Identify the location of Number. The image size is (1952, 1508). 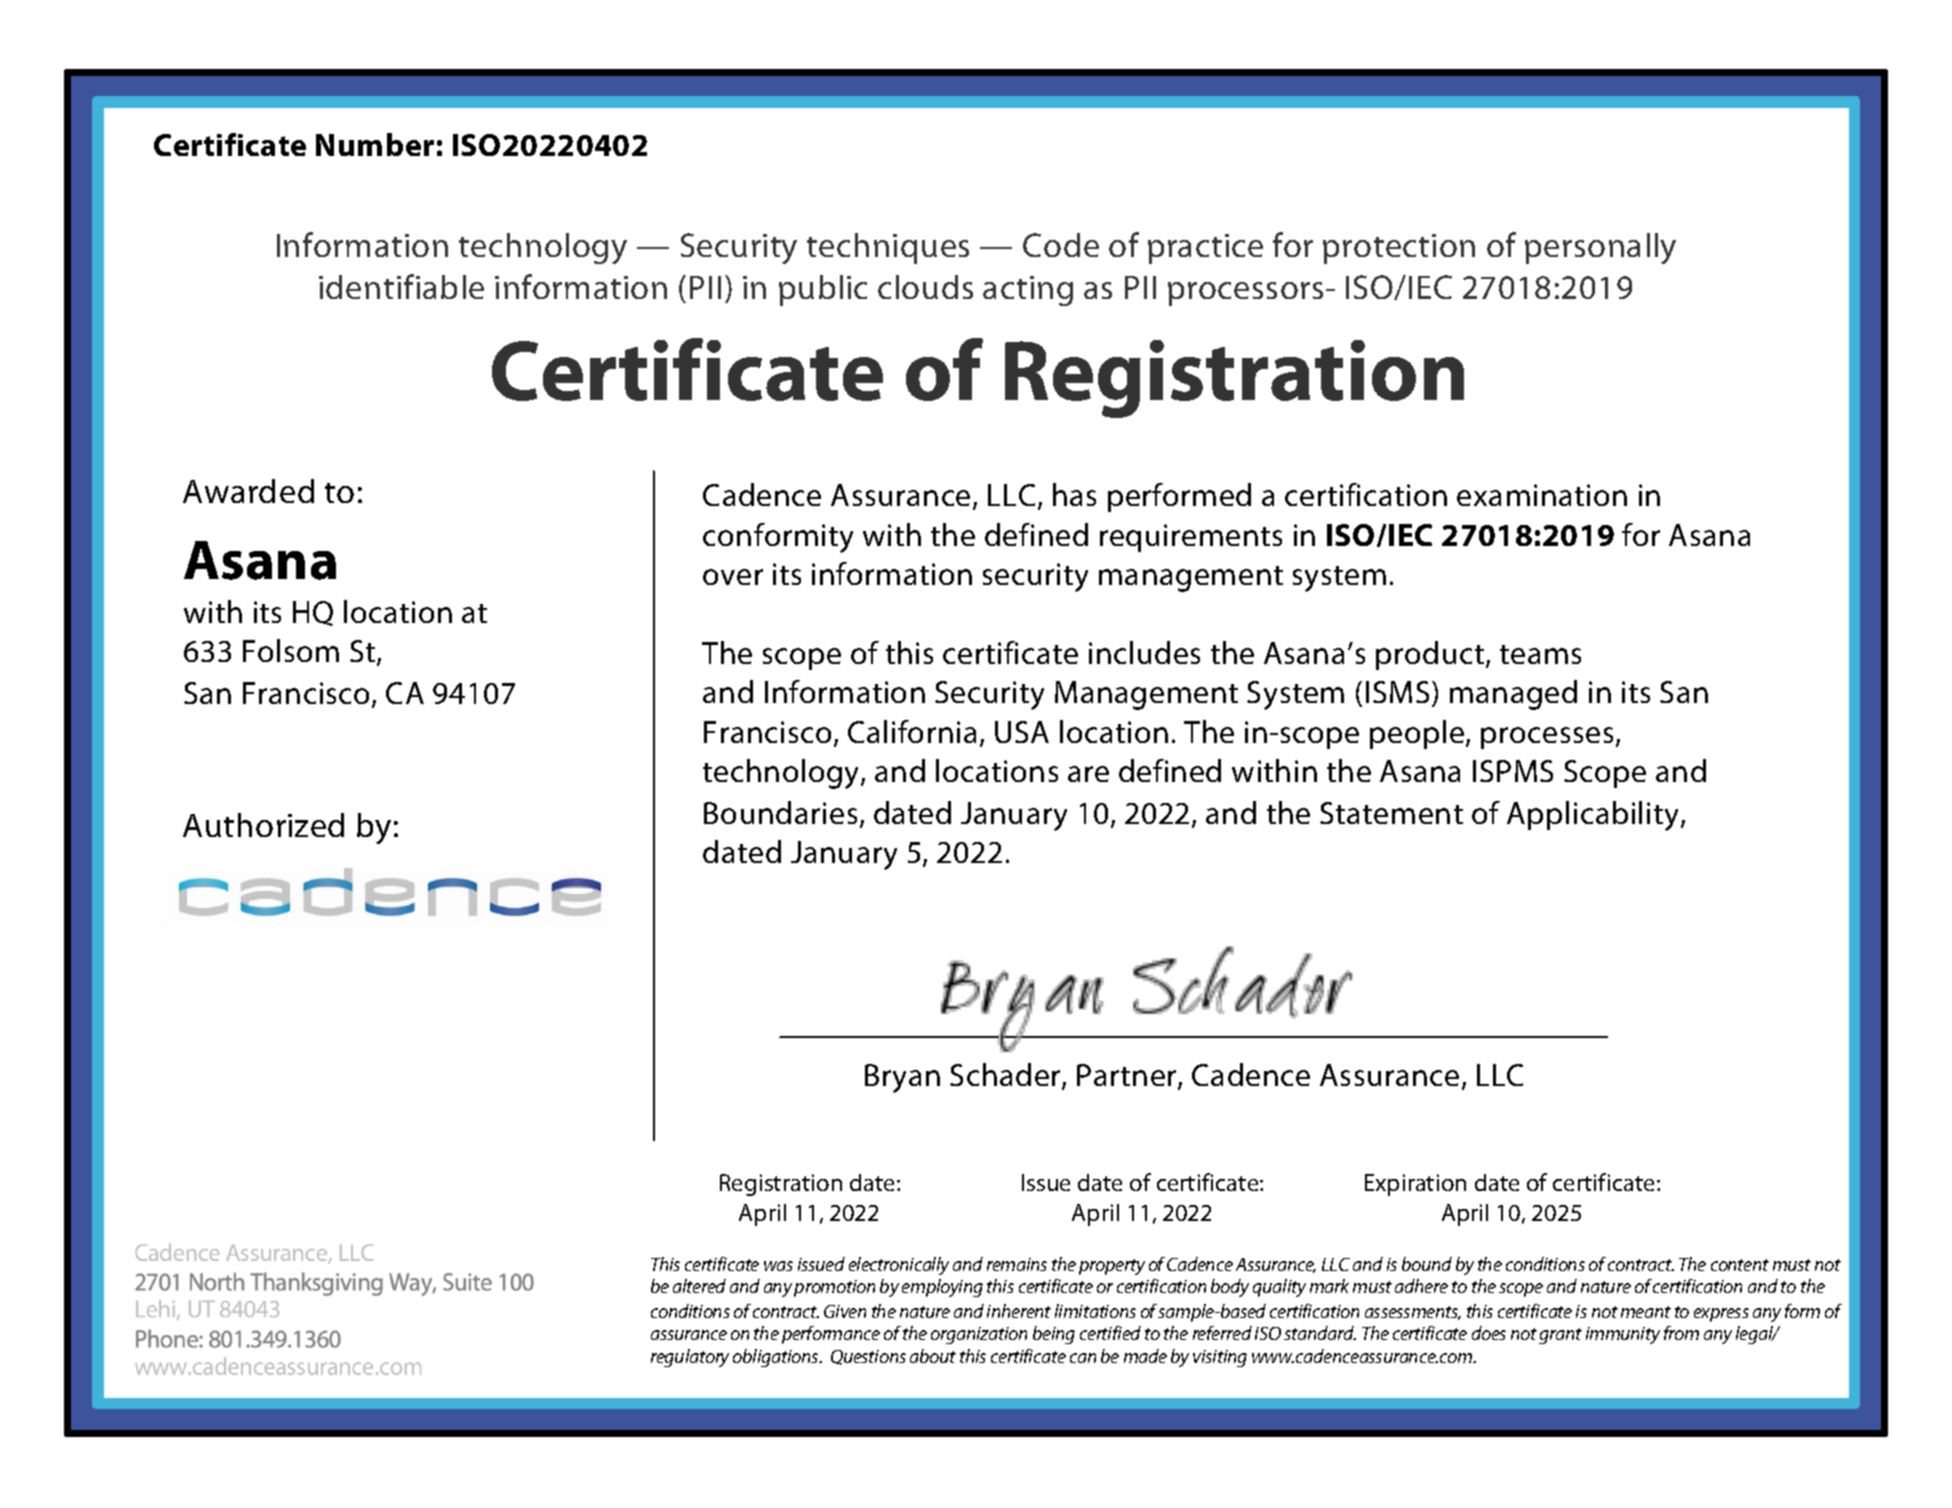
(375, 144).
